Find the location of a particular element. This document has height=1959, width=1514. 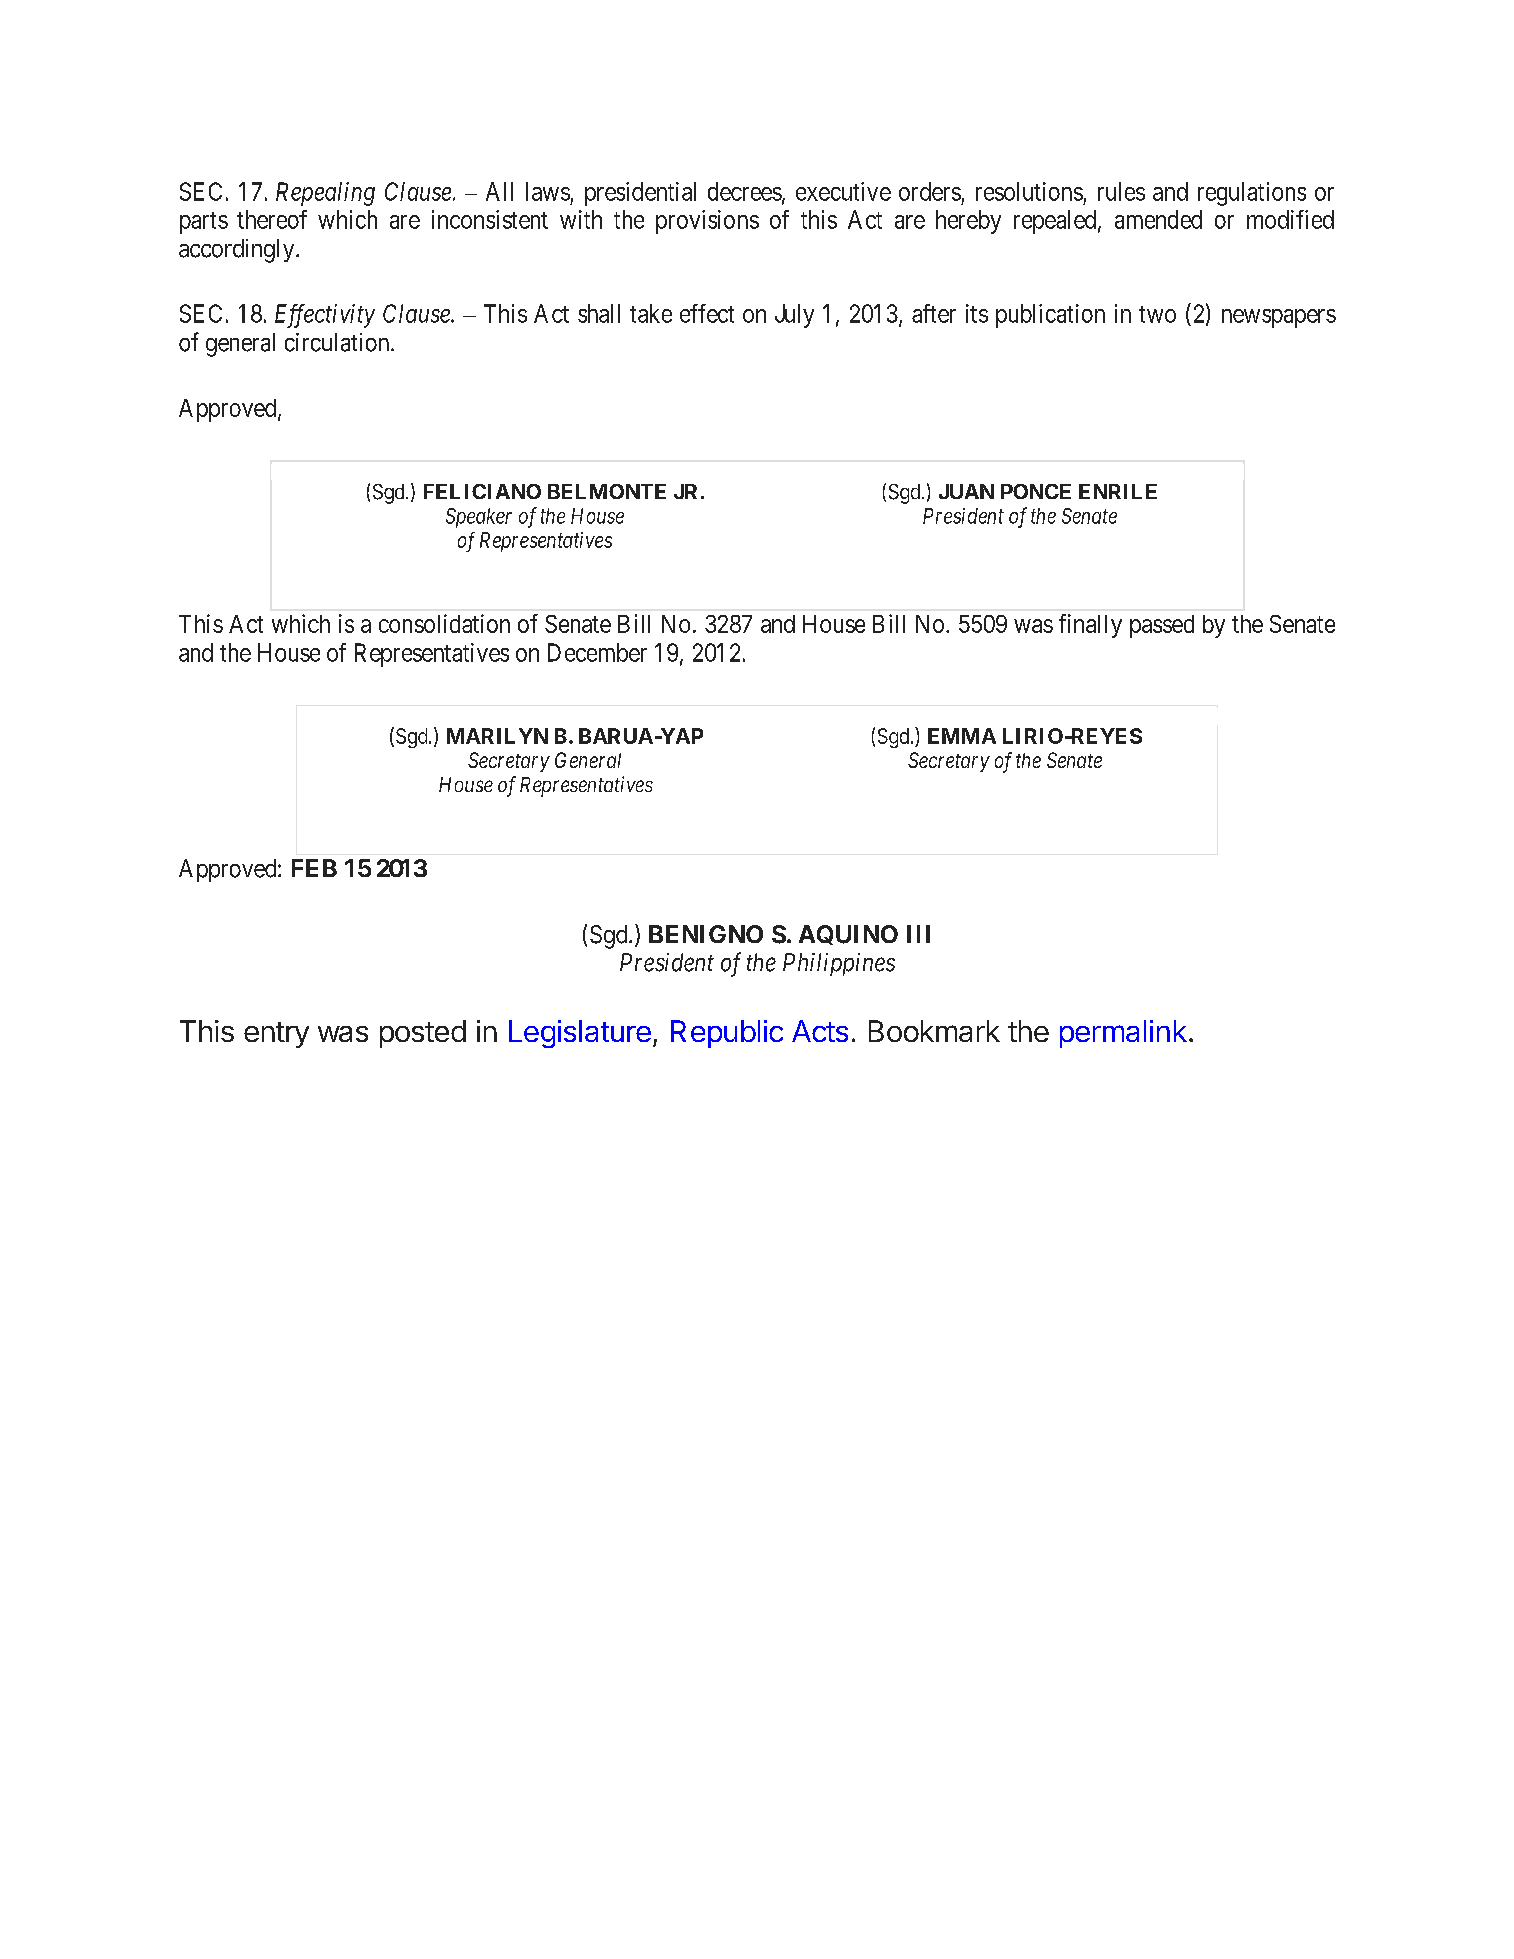

two is located at coordinates (1157, 314).
